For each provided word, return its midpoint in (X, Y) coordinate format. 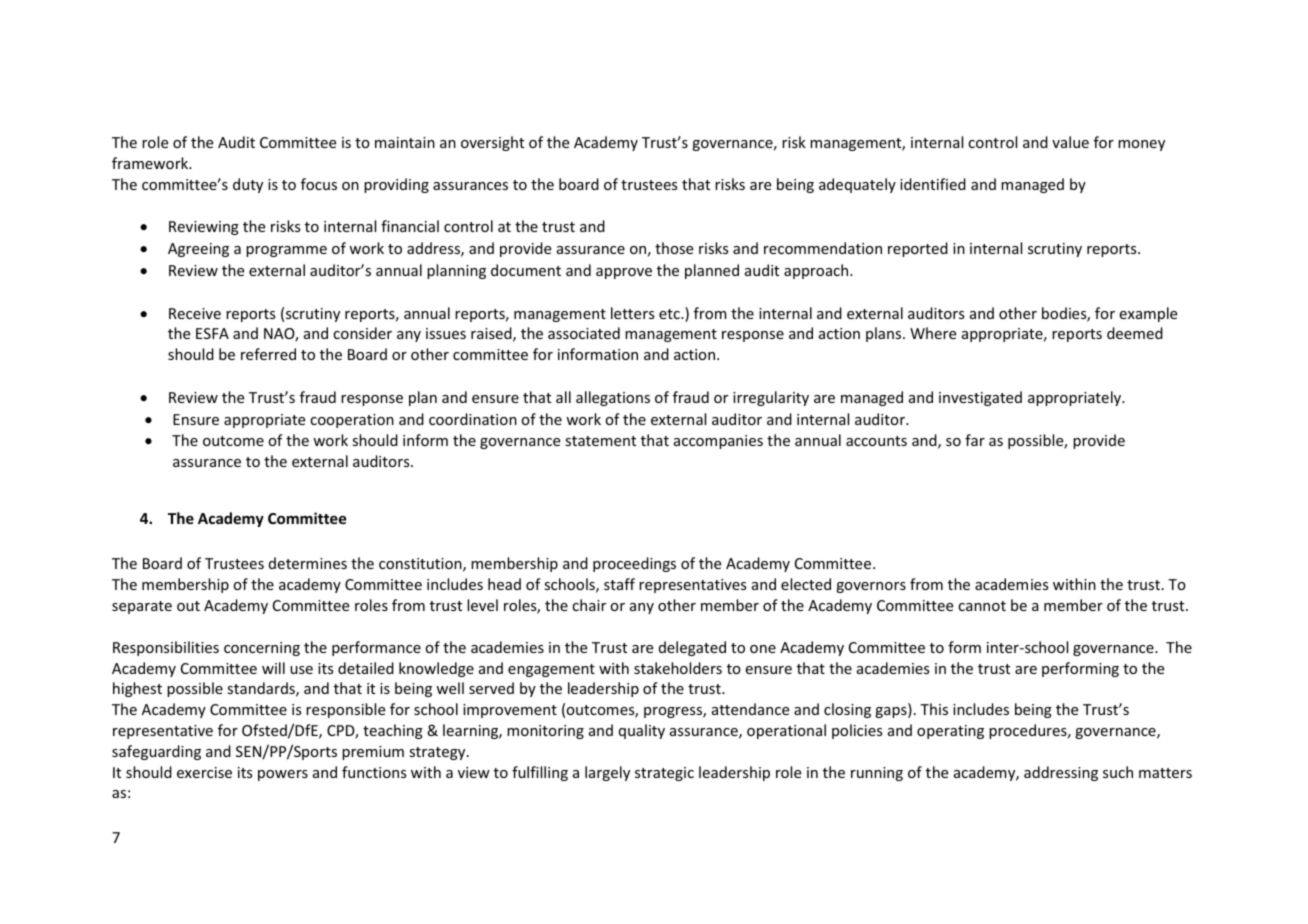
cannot (982, 606)
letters (632, 313)
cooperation (352, 421)
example (1148, 314)
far (975, 440)
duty (248, 185)
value (1070, 142)
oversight (492, 143)
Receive (195, 313)
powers (283, 775)
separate (142, 607)
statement (600, 441)
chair (589, 605)
